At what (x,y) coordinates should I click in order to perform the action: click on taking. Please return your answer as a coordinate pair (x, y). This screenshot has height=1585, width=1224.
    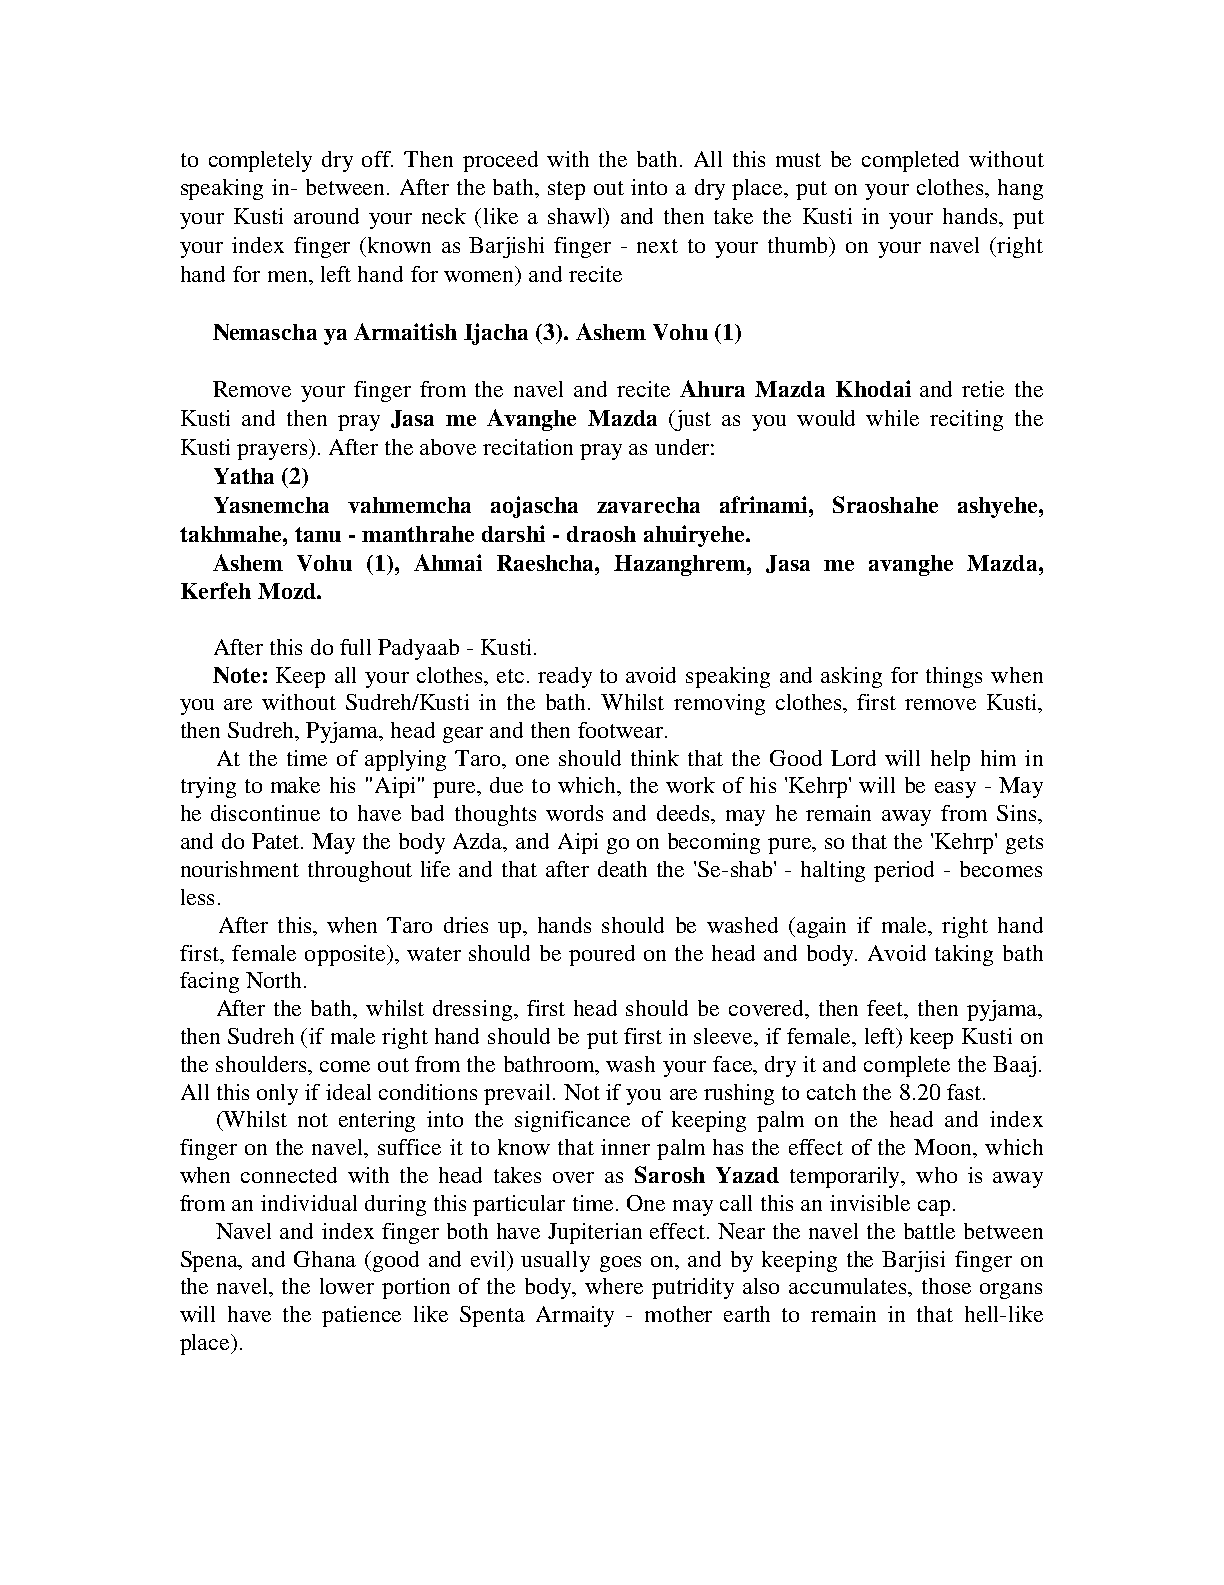
    Looking at the image, I should click on (964, 955).
